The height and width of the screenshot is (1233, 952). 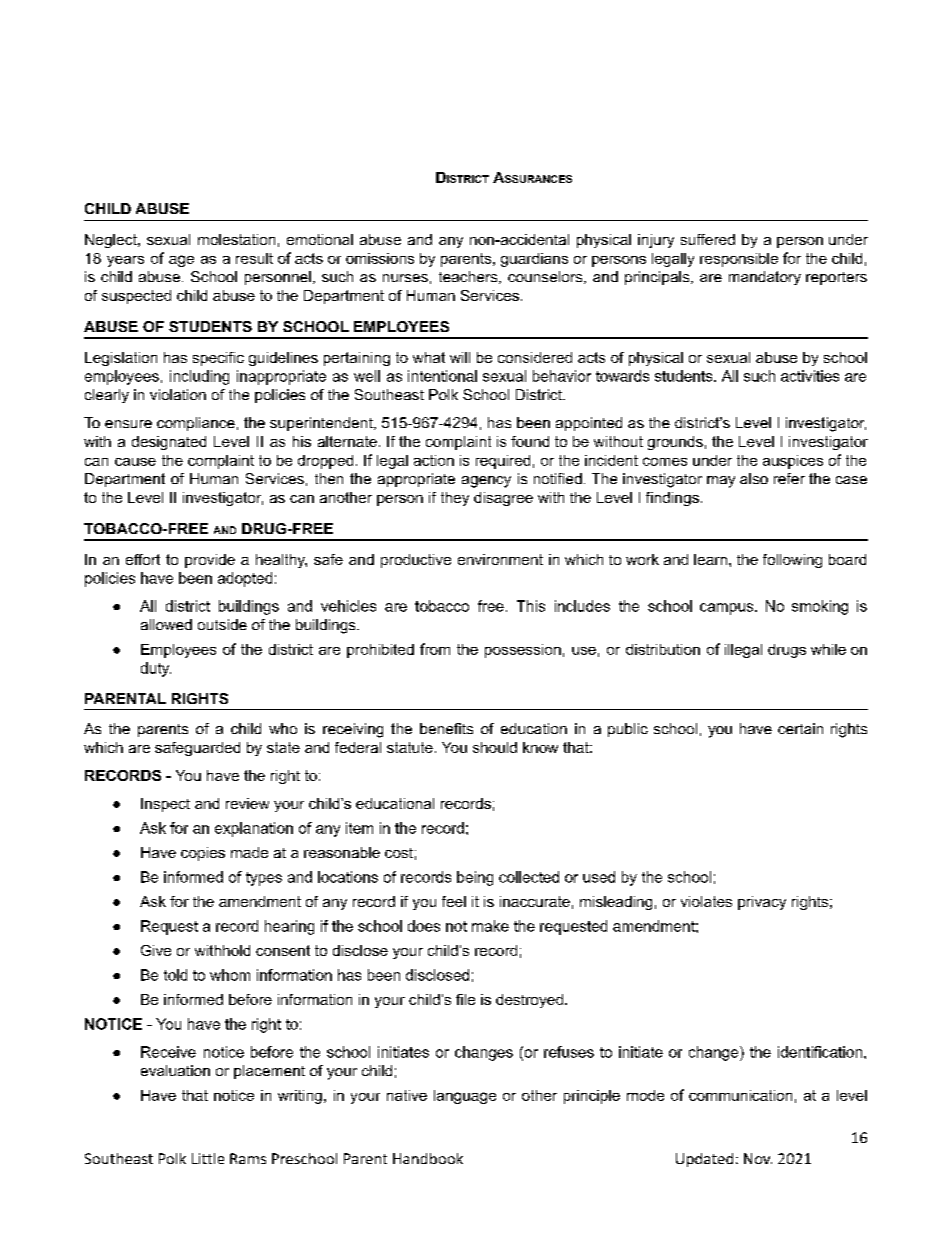 I want to click on language, so click(x=465, y=1097).
